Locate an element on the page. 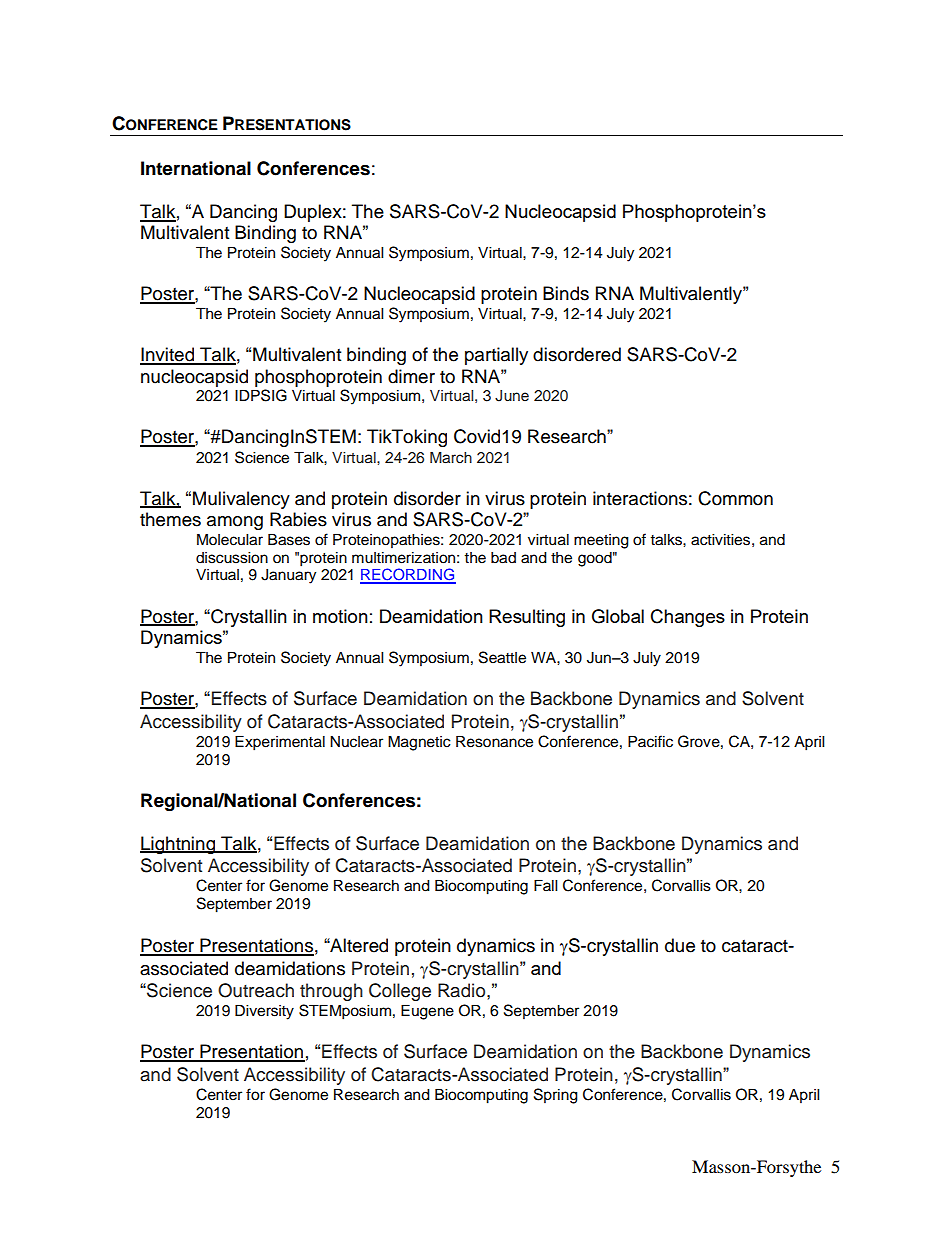  Pacific is located at coordinates (650, 741).
